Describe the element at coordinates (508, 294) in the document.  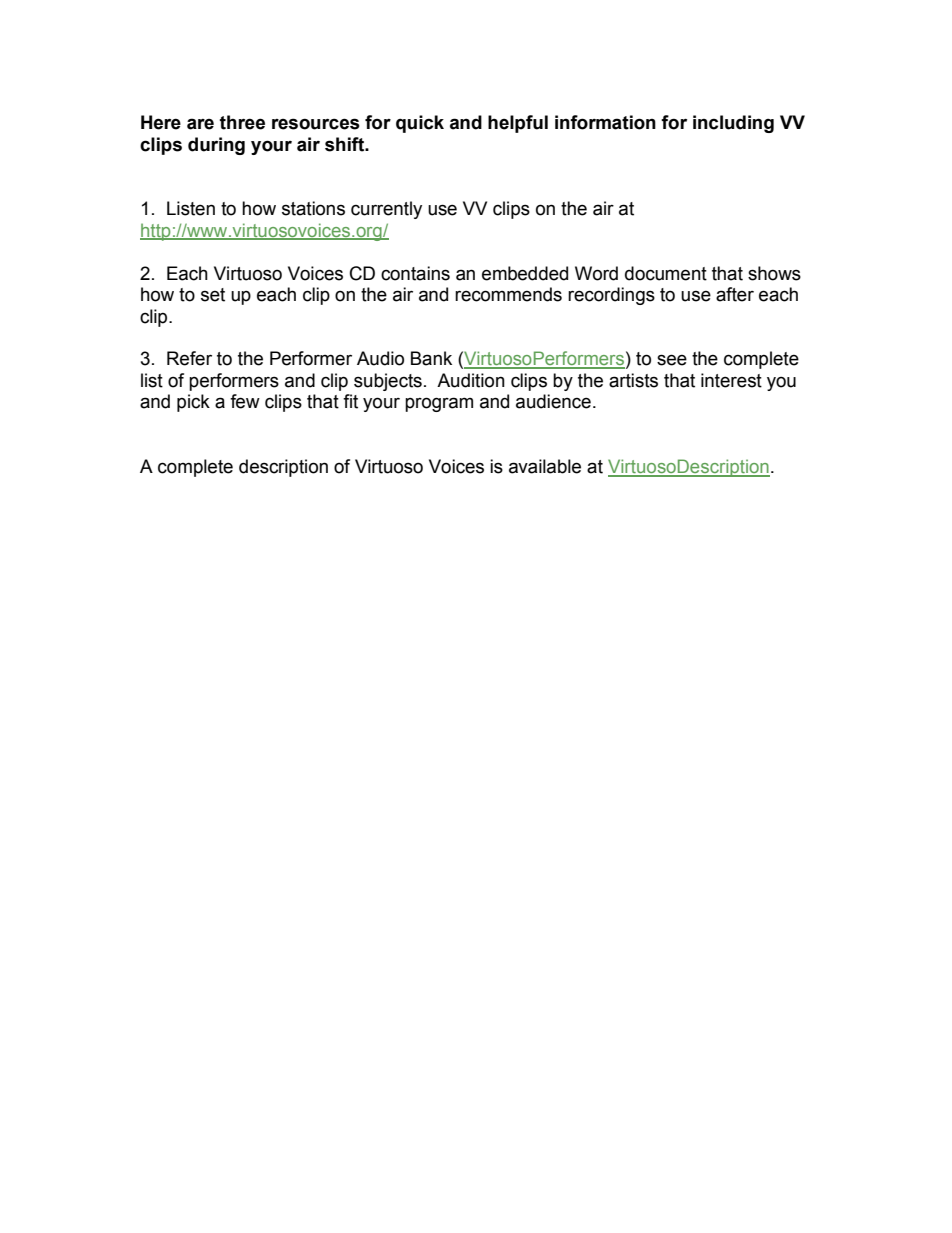
I see `recommends` at that location.
